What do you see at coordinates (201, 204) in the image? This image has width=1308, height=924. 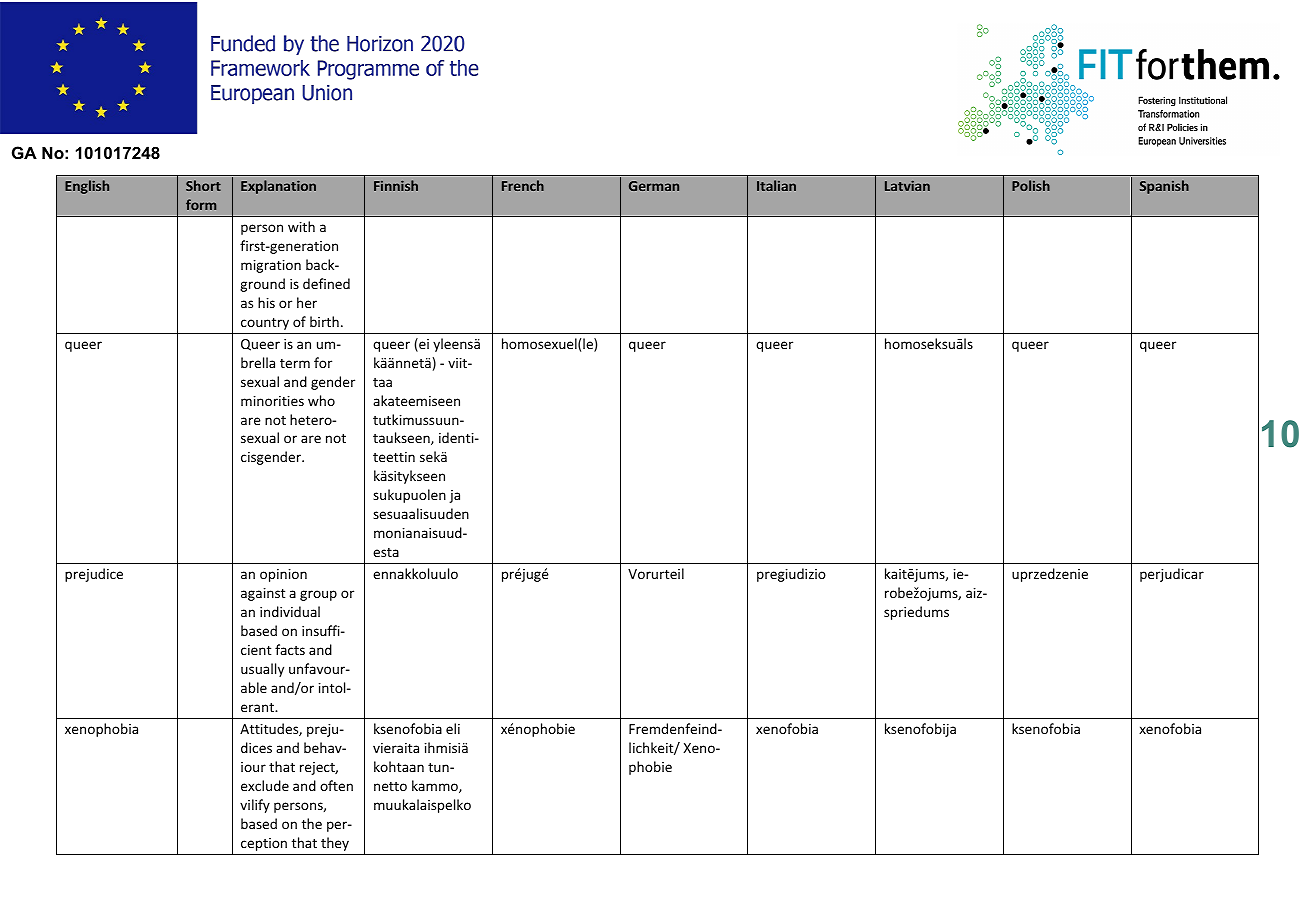 I see `form` at bounding box center [201, 204].
